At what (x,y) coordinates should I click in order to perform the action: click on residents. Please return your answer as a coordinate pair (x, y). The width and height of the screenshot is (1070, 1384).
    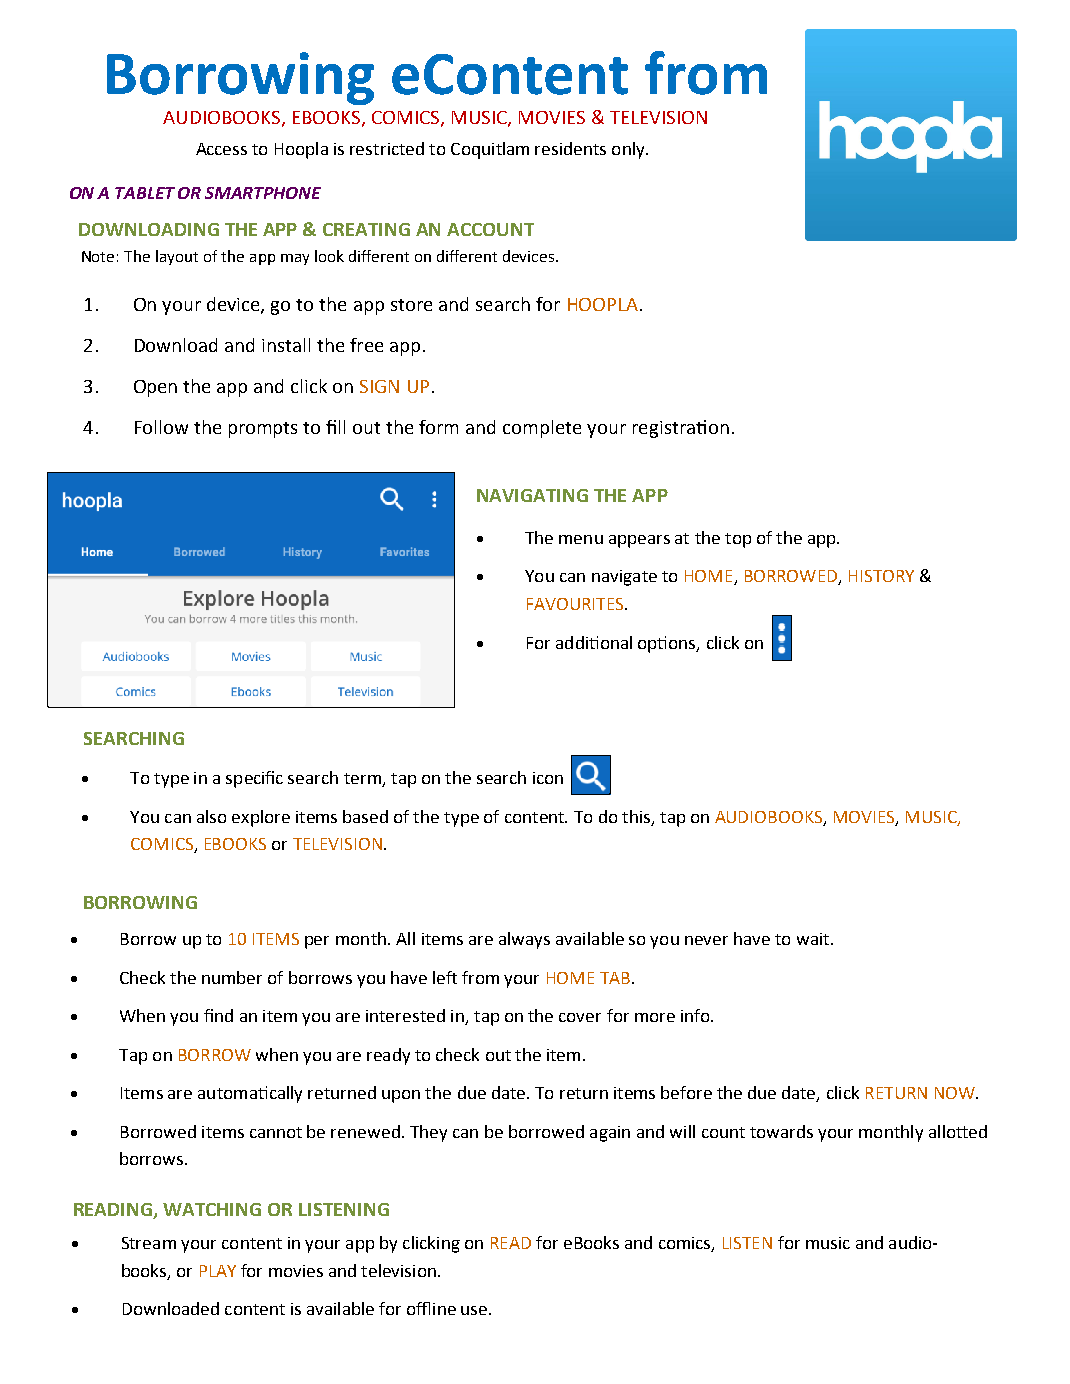
    Looking at the image, I should click on (570, 148).
